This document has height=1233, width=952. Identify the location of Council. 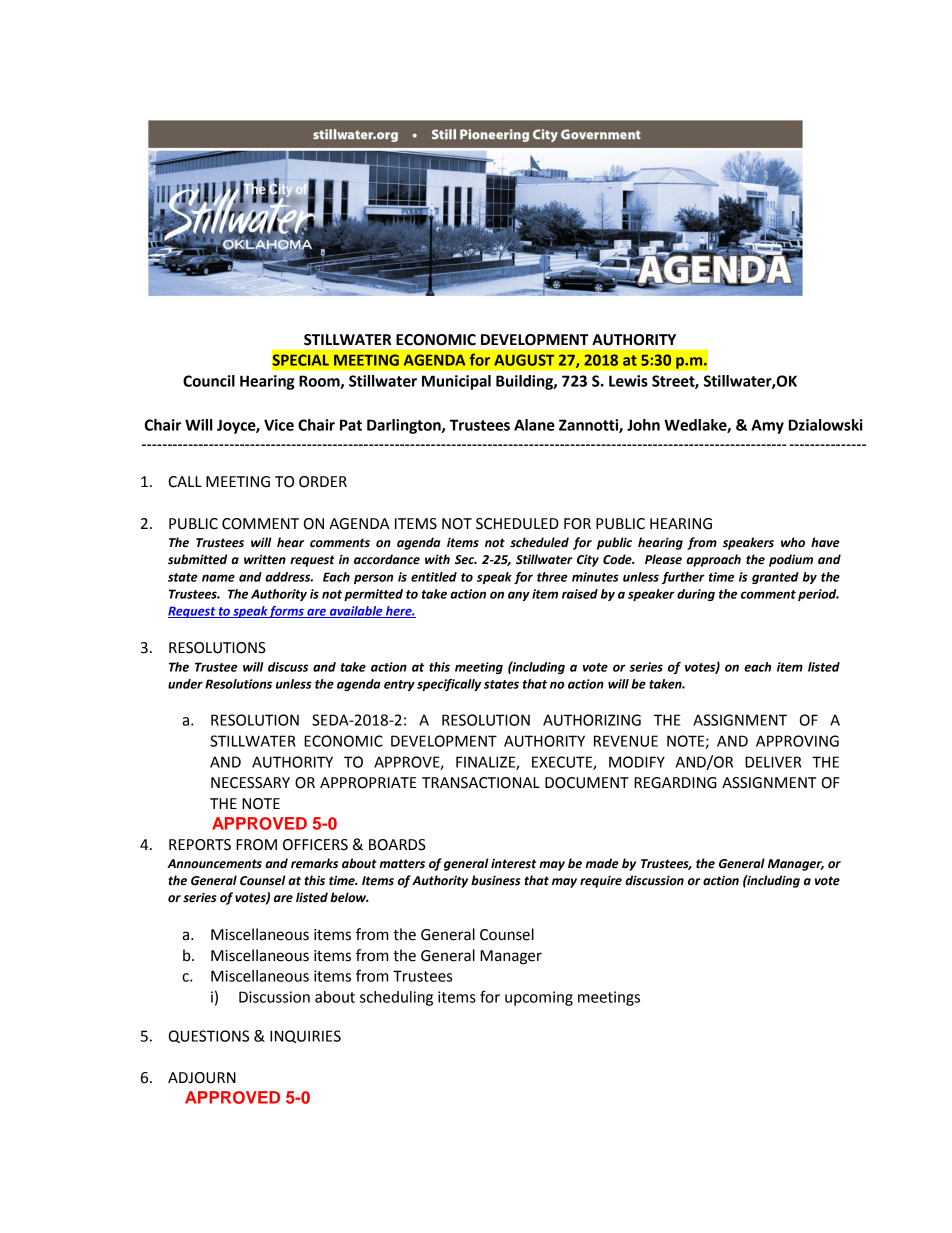
(209, 381).
